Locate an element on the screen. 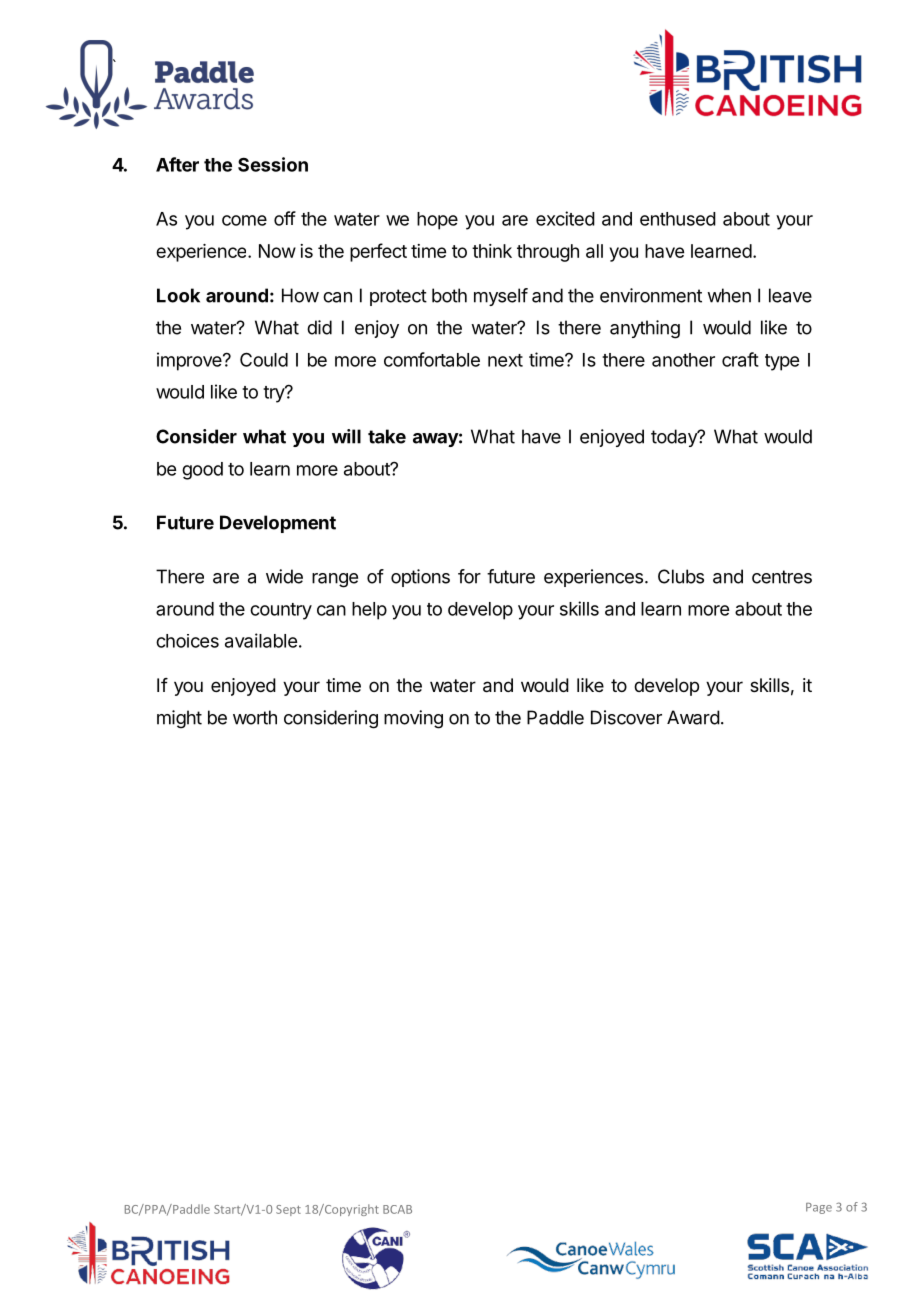  wide is located at coordinates (284, 576).
